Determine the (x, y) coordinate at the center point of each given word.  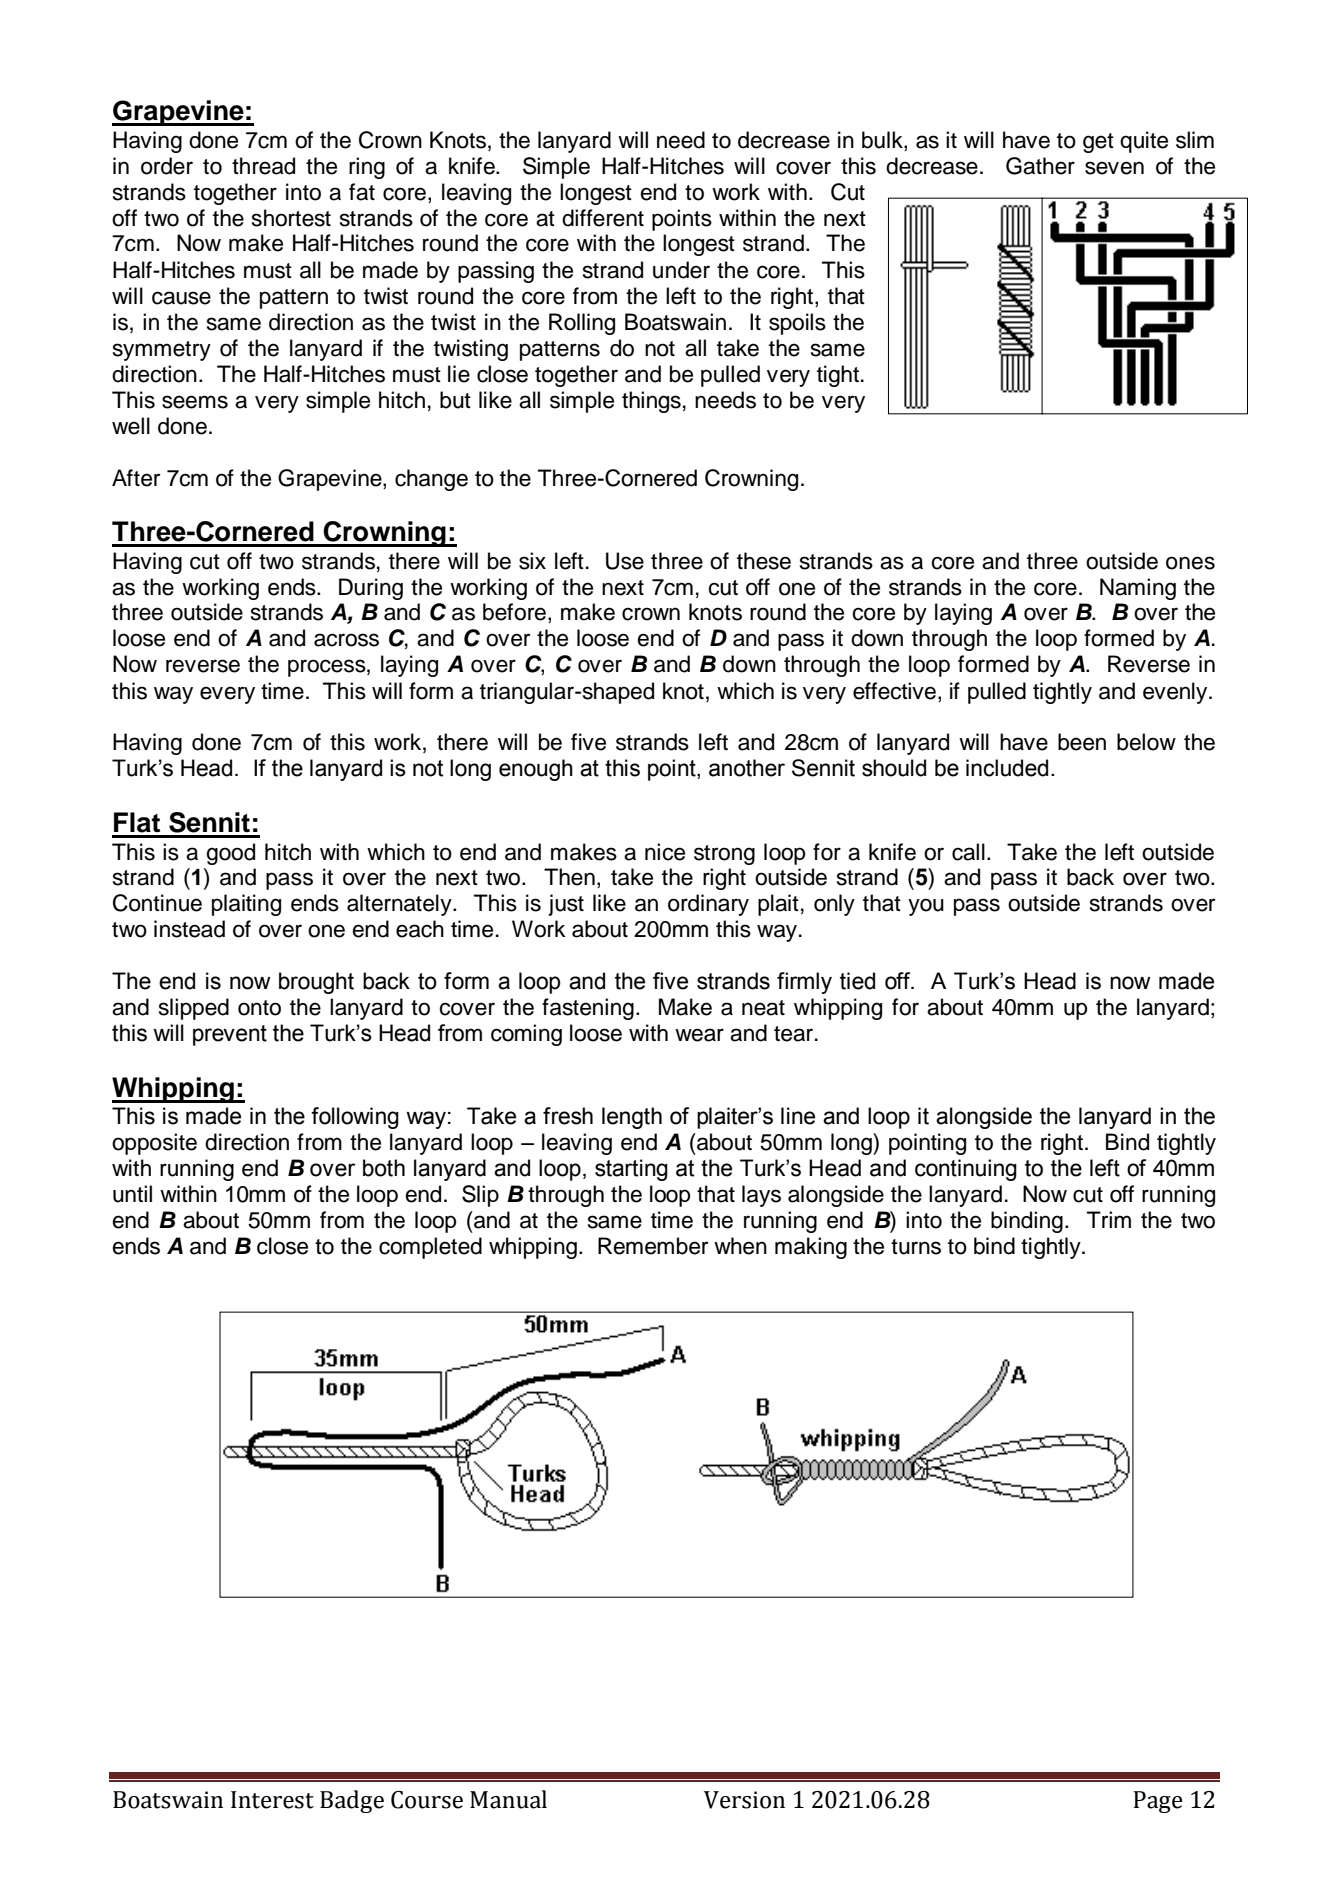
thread (263, 166)
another (747, 768)
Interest (272, 1800)
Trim (1109, 1219)
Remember (653, 1246)
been (1082, 742)
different (603, 218)
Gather (1040, 166)
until (132, 1194)
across (346, 640)
